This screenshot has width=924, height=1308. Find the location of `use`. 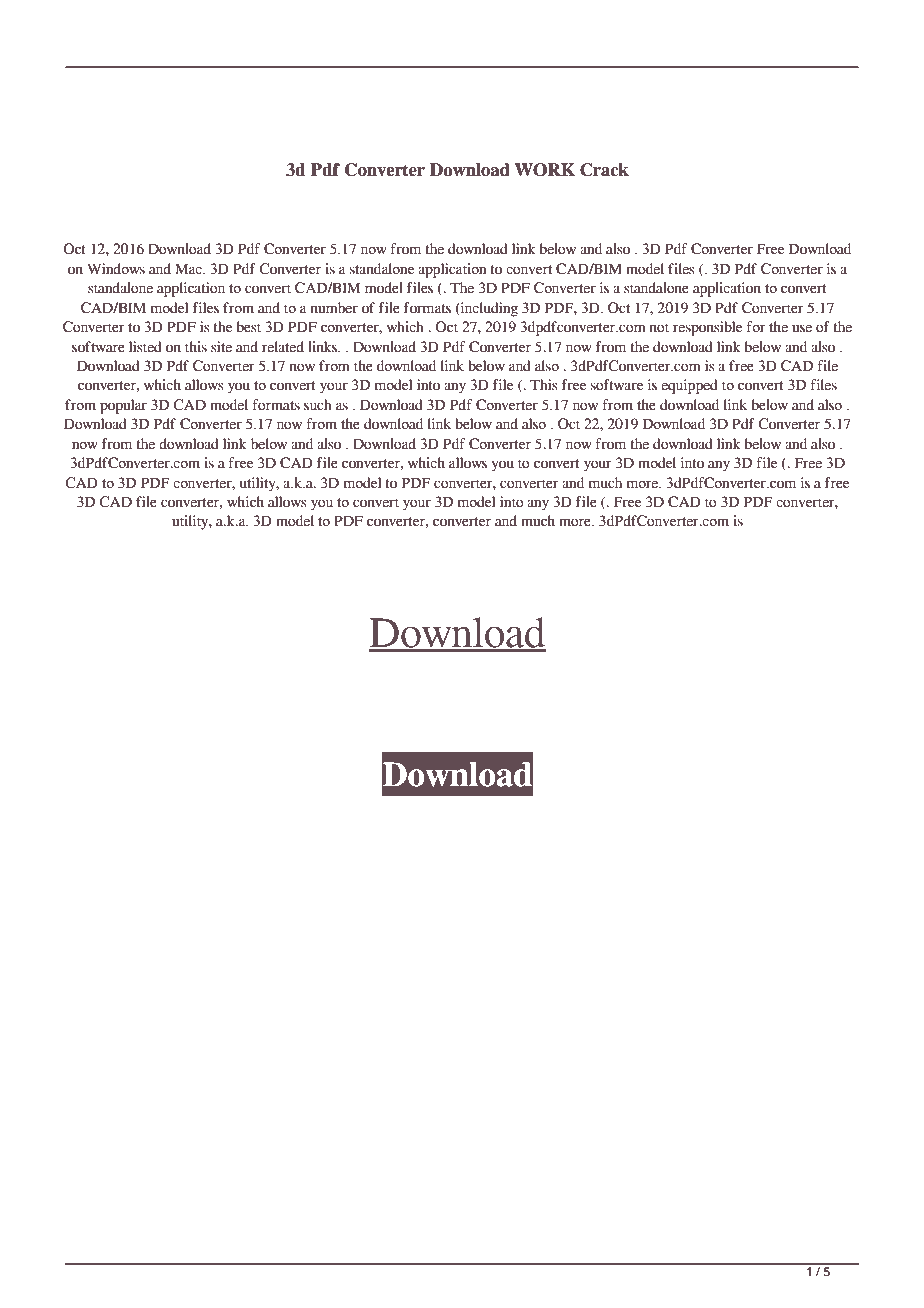

use is located at coordinates (802, 328).
